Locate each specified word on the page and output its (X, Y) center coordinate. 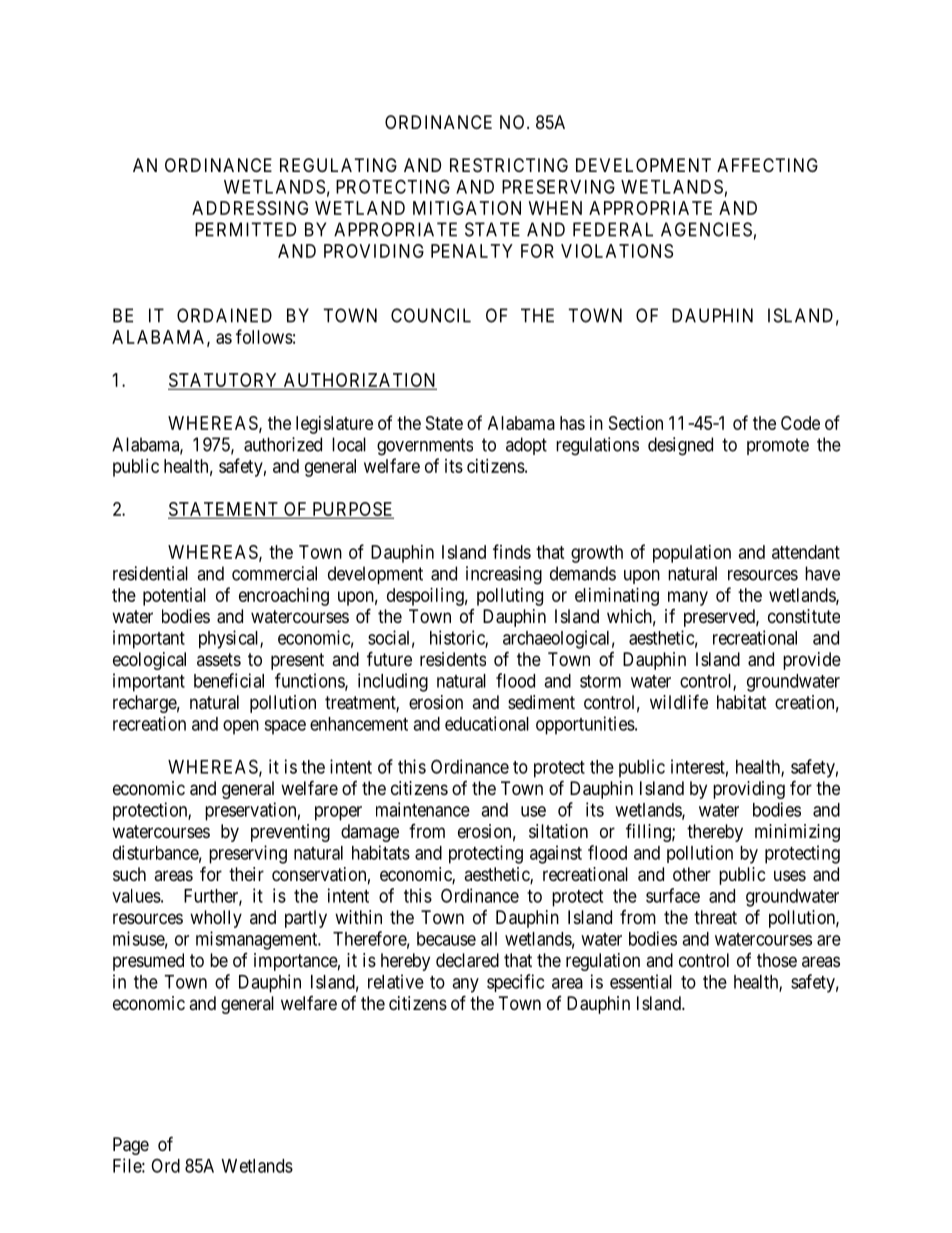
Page (131, 1146)
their (246, 874)
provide (812, 661)
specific (515, 983)
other (692, 874)
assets (219, 659)
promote (778, 446)
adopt (526, 446)
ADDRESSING (250, 208)
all (489, 939)
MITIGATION (467, 208)
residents (453, 659)
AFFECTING (767, 165)
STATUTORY (224, 381)
